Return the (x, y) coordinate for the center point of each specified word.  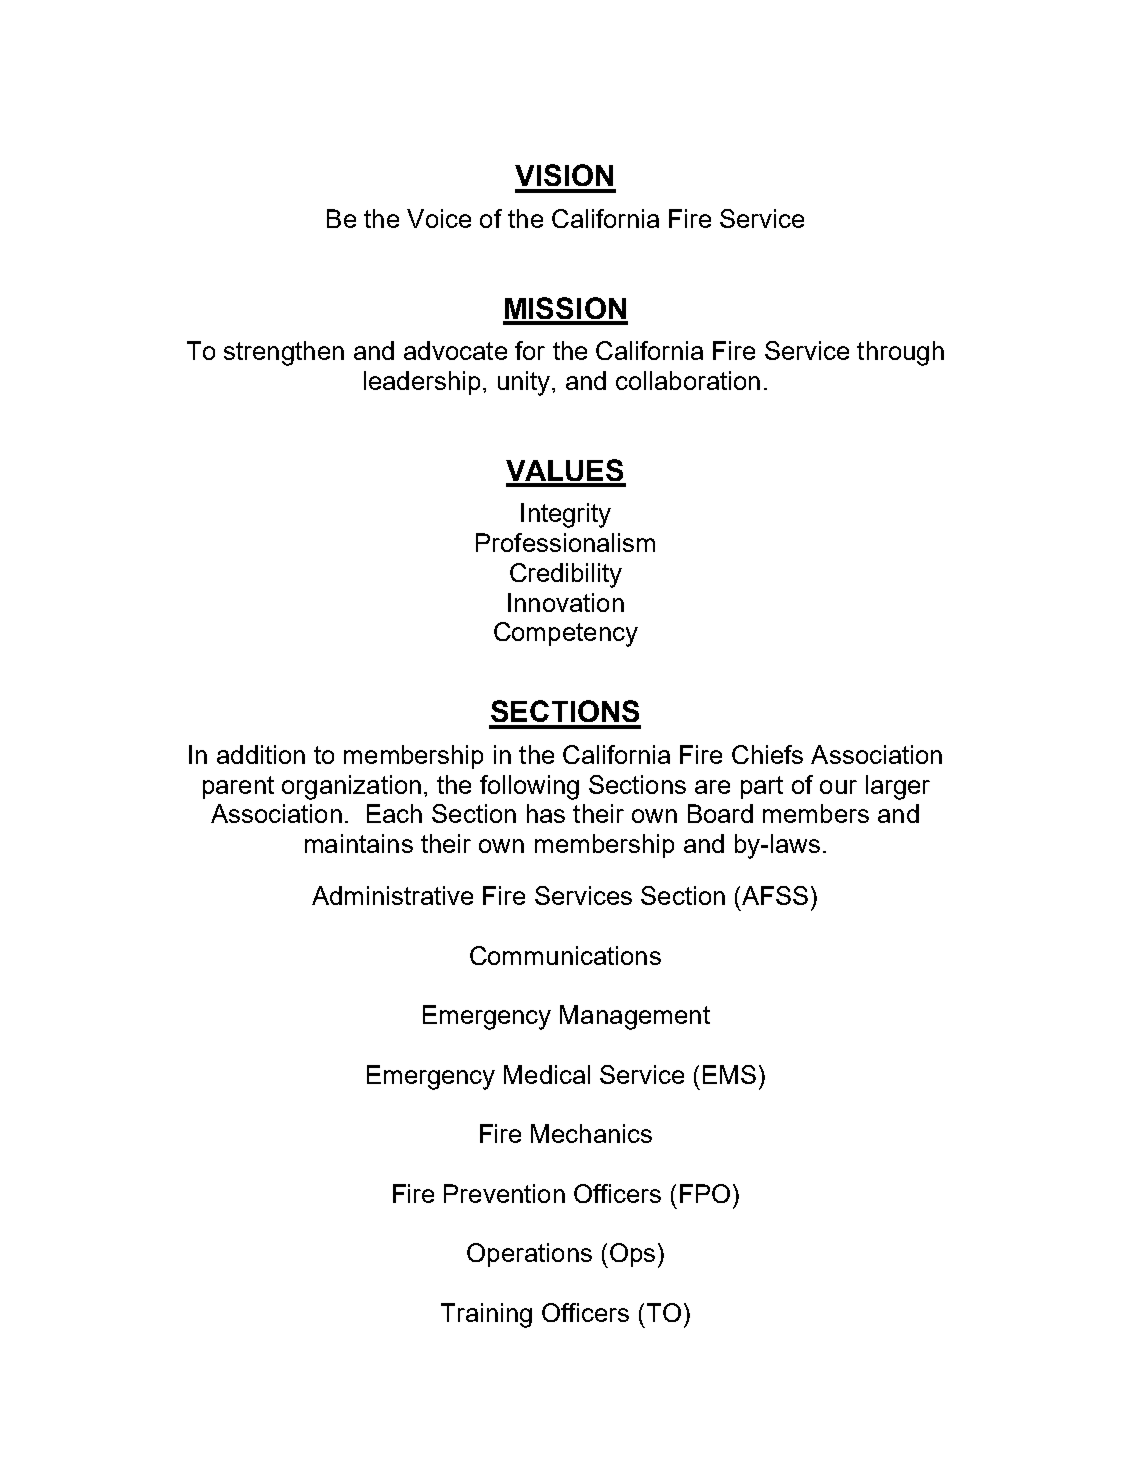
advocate (455, 350)
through (900, 353)
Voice (439, 218)
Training (486, 1315)
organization (351, 787)
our (838, 787)
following (529, 787)
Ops (631, 1255)
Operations (529, 1255)
